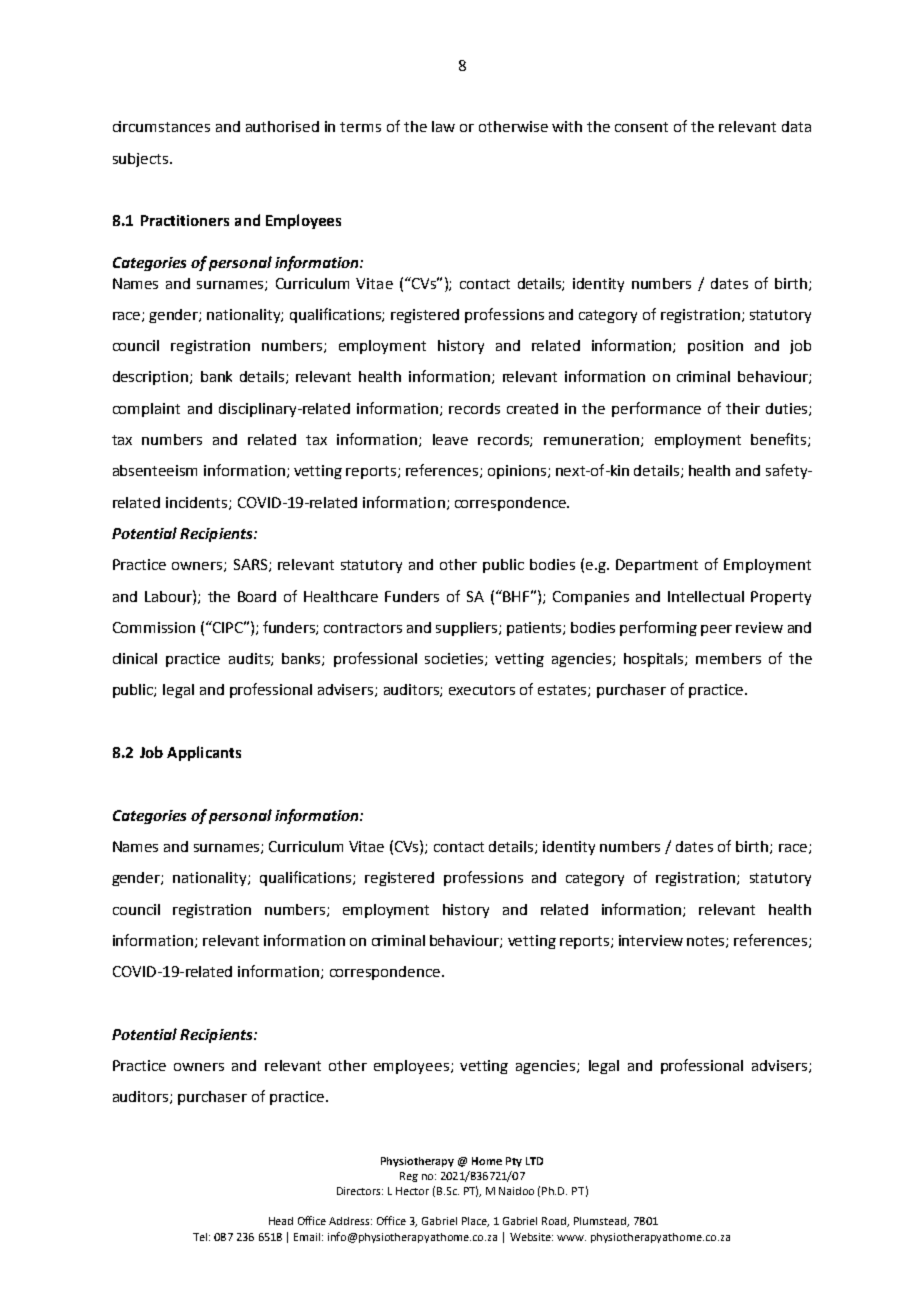 The width and height of the page is (924, 1308). What do you see at coordinates (482, 690) in the page?
I see `executors` at bounding box center [482, 690].
